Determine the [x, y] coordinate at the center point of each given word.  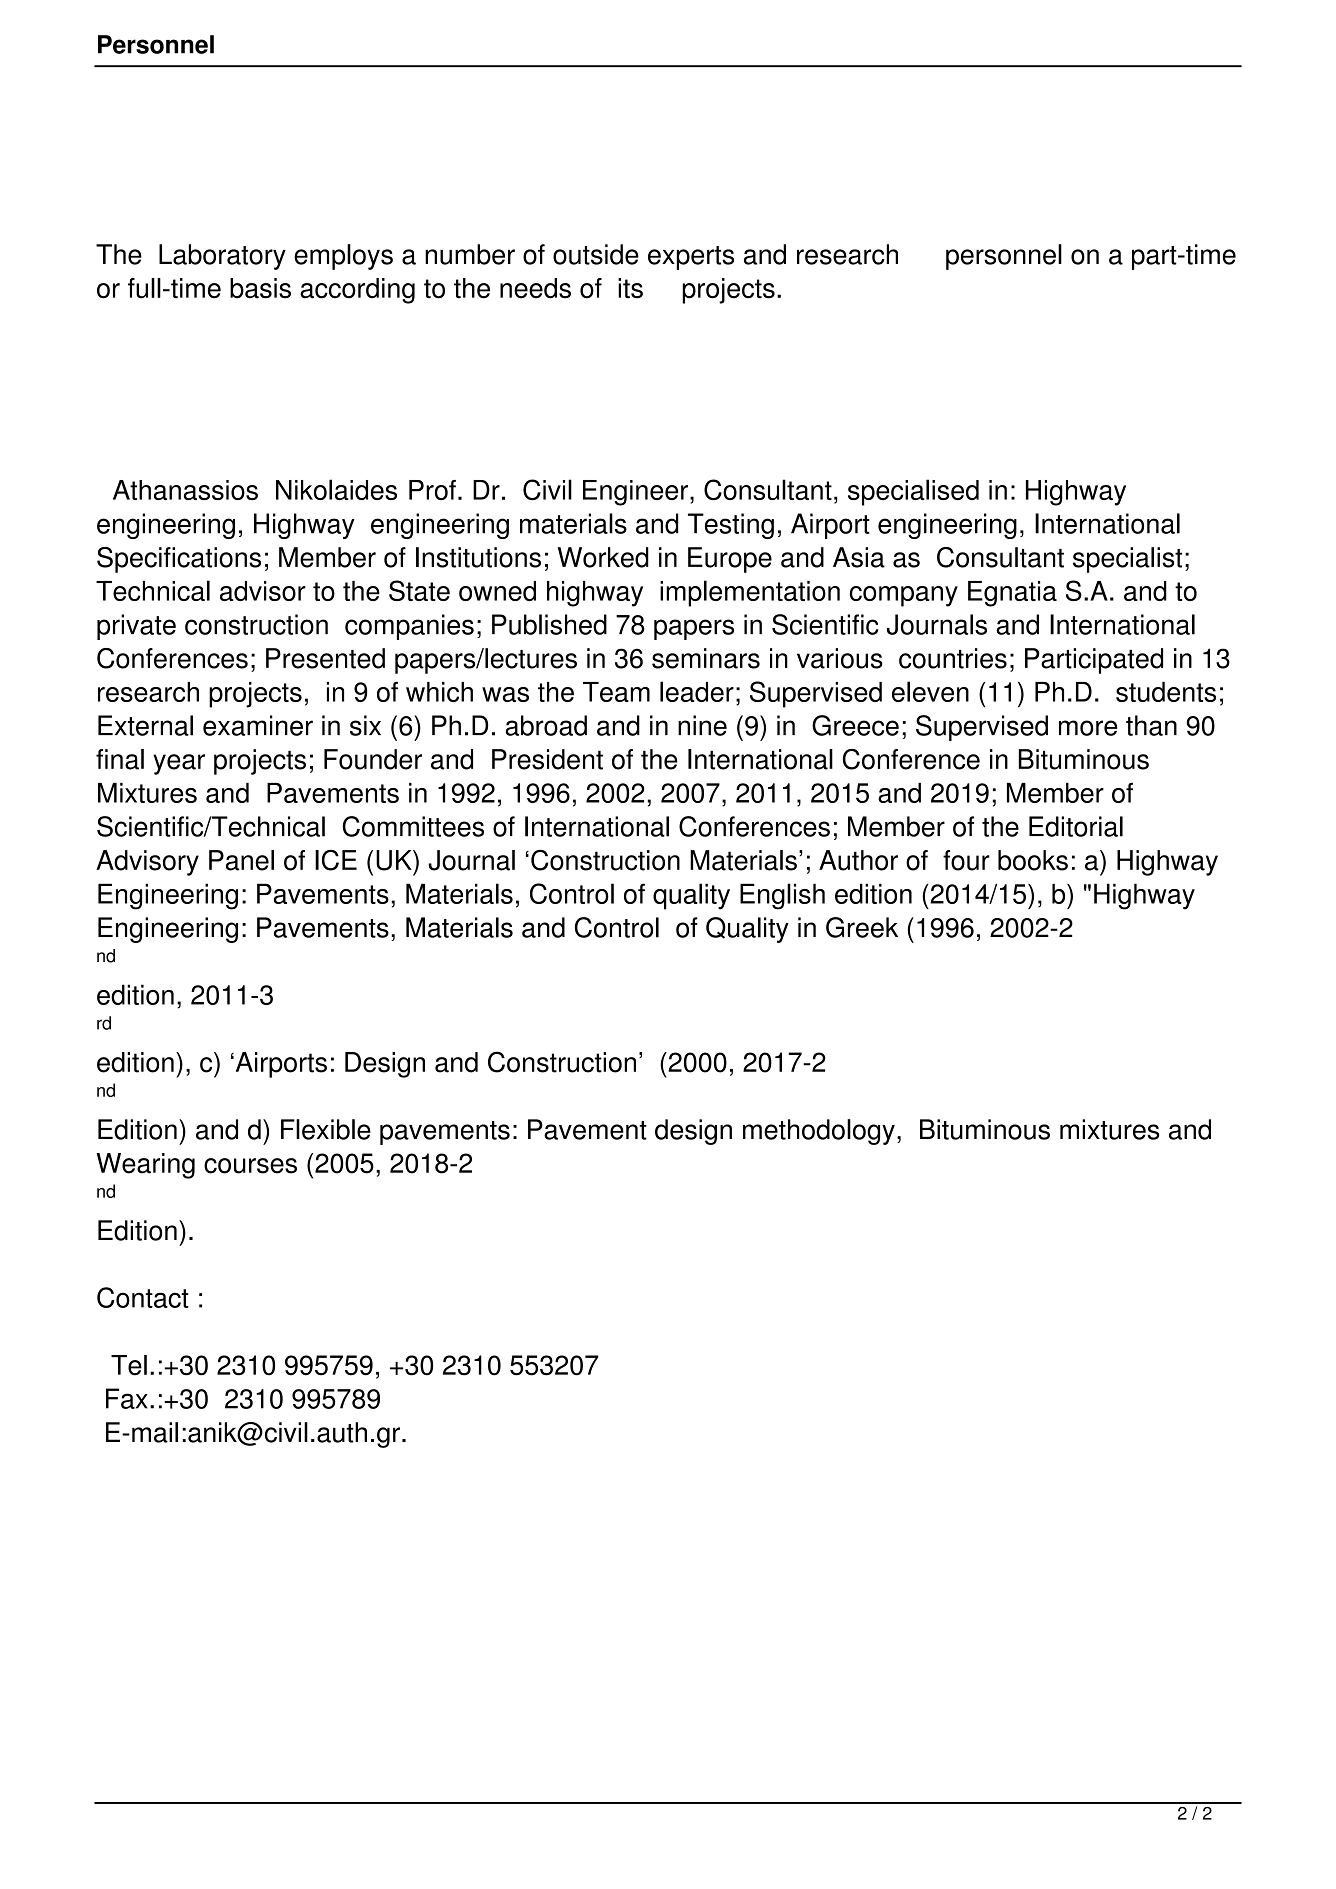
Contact [143, 1297]
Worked [603, 557]
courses [250, 1166]
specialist [1127, 560]
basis [260, 288]
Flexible [326, 1129]
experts [691, 258]
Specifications [179, 560]
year [179, 764]
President [547, 759]
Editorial [1076, 826]
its [630, 288]
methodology [819, 1132]
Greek [862, 927]
